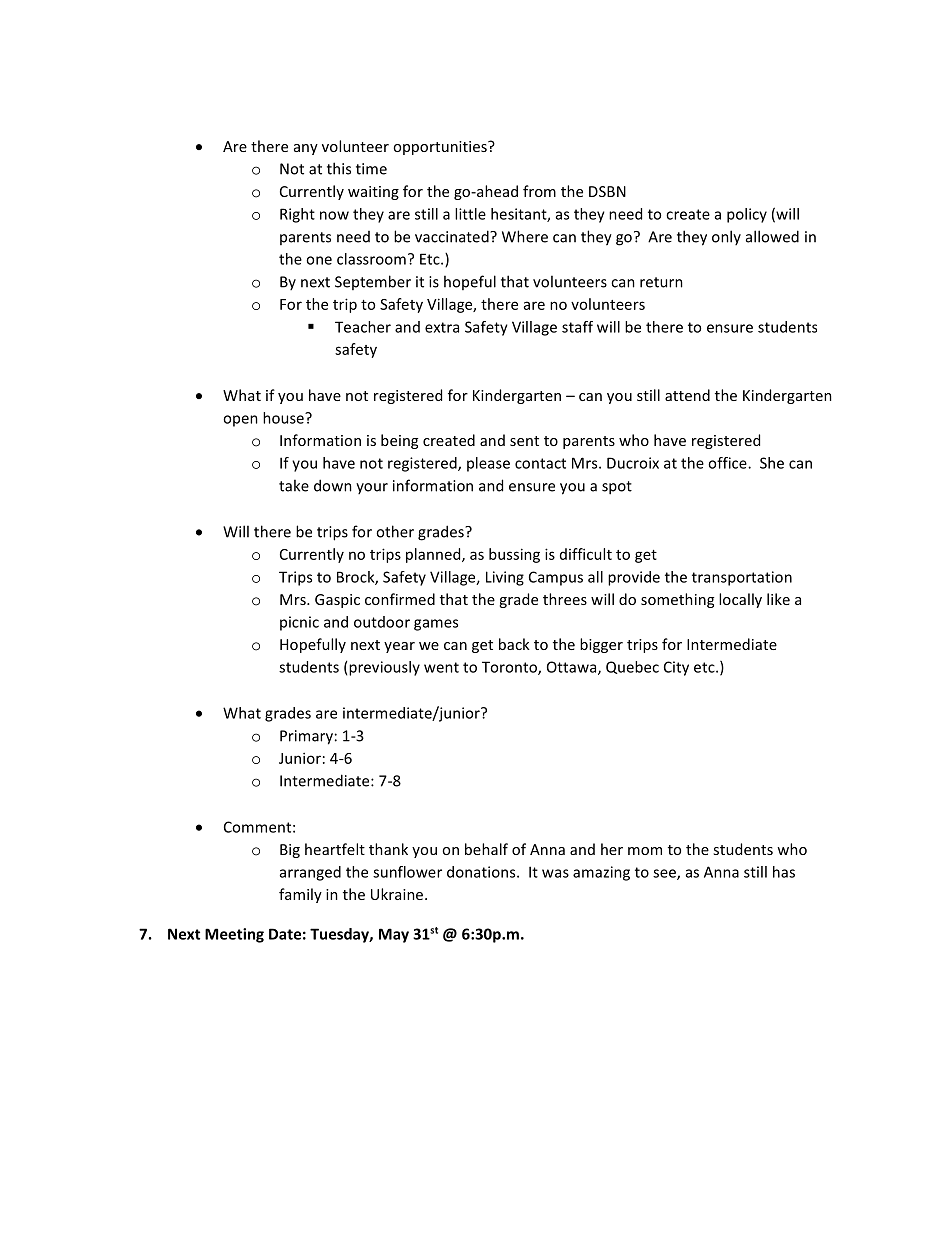 The height and width of the image is (1233, 952). I want to click on has, so click(784, 872).
